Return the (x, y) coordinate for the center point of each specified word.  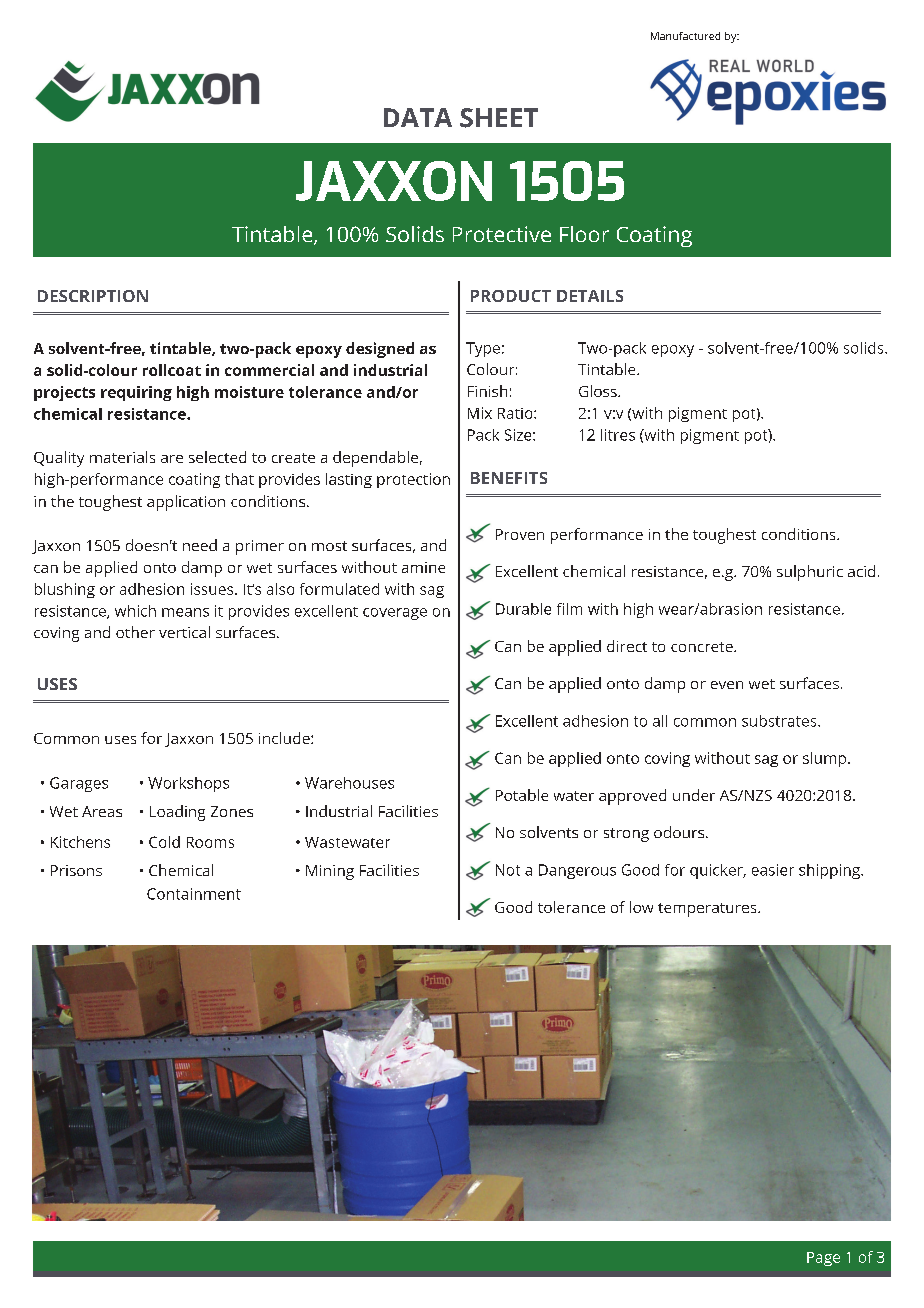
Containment (194, 894)
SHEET (499, 118)
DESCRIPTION (93, 296)
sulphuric (810, 573)
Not (508, 870)
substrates (780, 721)
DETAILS (590, 296)
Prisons (76, 870)
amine (423, 567)
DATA (418, 117)
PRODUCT (511, 296)
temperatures (708, 910)
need (200, 545)
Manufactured (685, 36)
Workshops (188, 784)
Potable (522, 795)
